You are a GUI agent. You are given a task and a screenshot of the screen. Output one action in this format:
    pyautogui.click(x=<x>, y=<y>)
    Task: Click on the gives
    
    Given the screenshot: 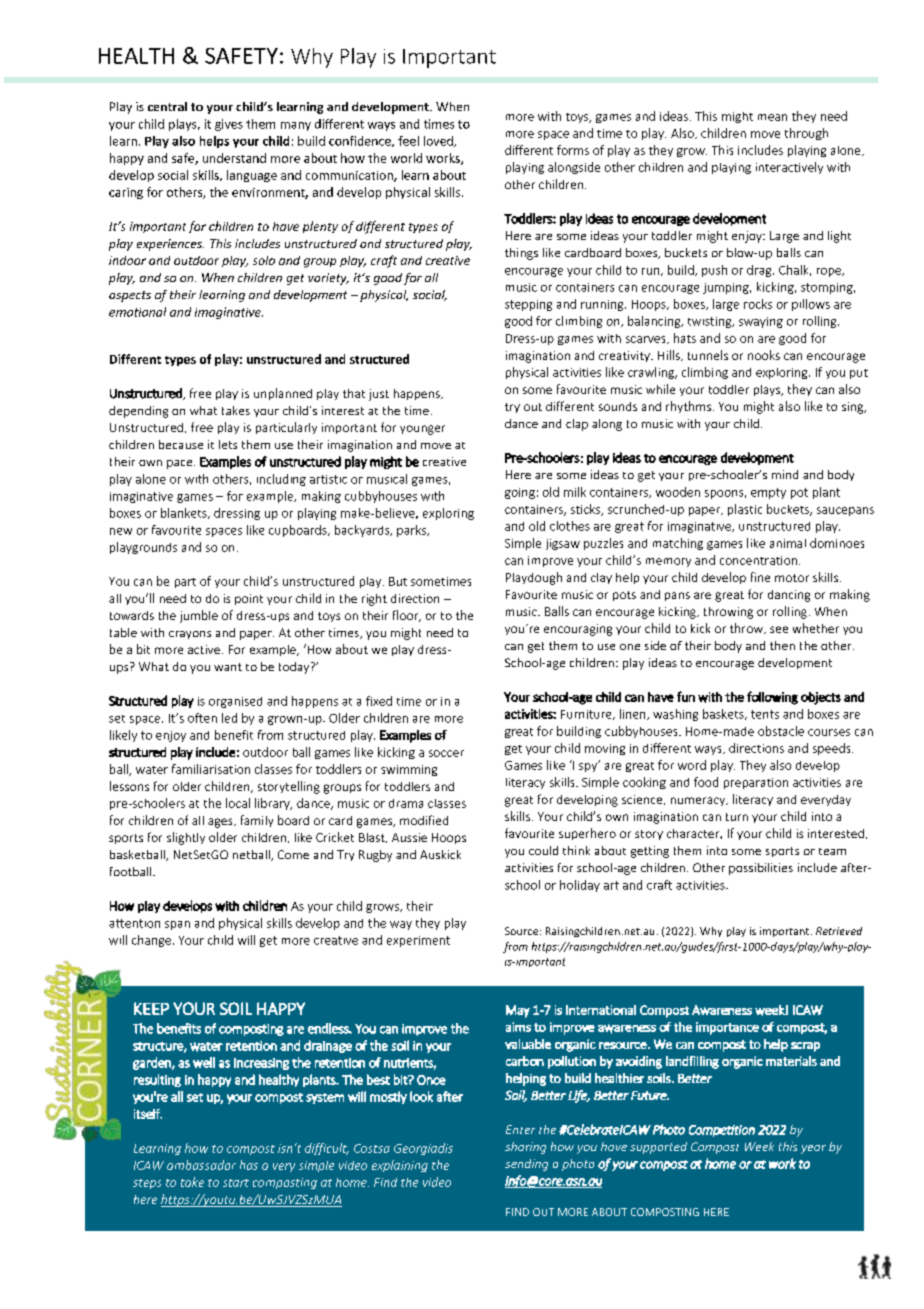 What is the action you would take?
    pyautogui.click(x=229, y=125)
